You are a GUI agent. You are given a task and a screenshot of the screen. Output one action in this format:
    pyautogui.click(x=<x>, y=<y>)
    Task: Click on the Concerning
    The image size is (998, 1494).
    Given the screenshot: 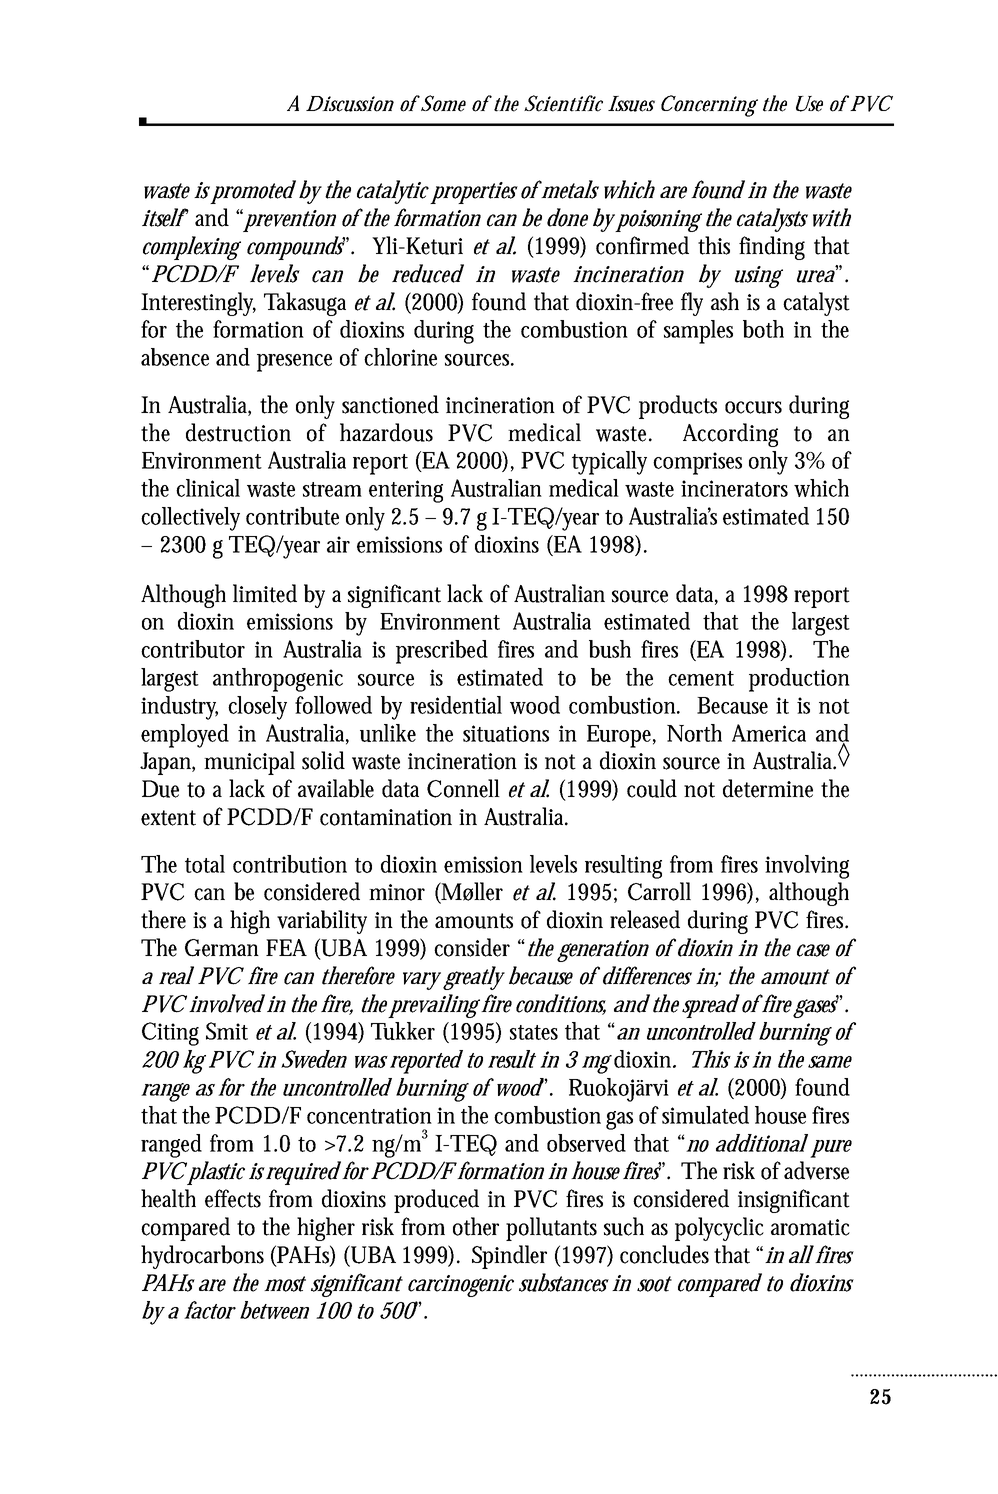 What is the action you would take?
    pyautogui.click(x=709, y=106)
